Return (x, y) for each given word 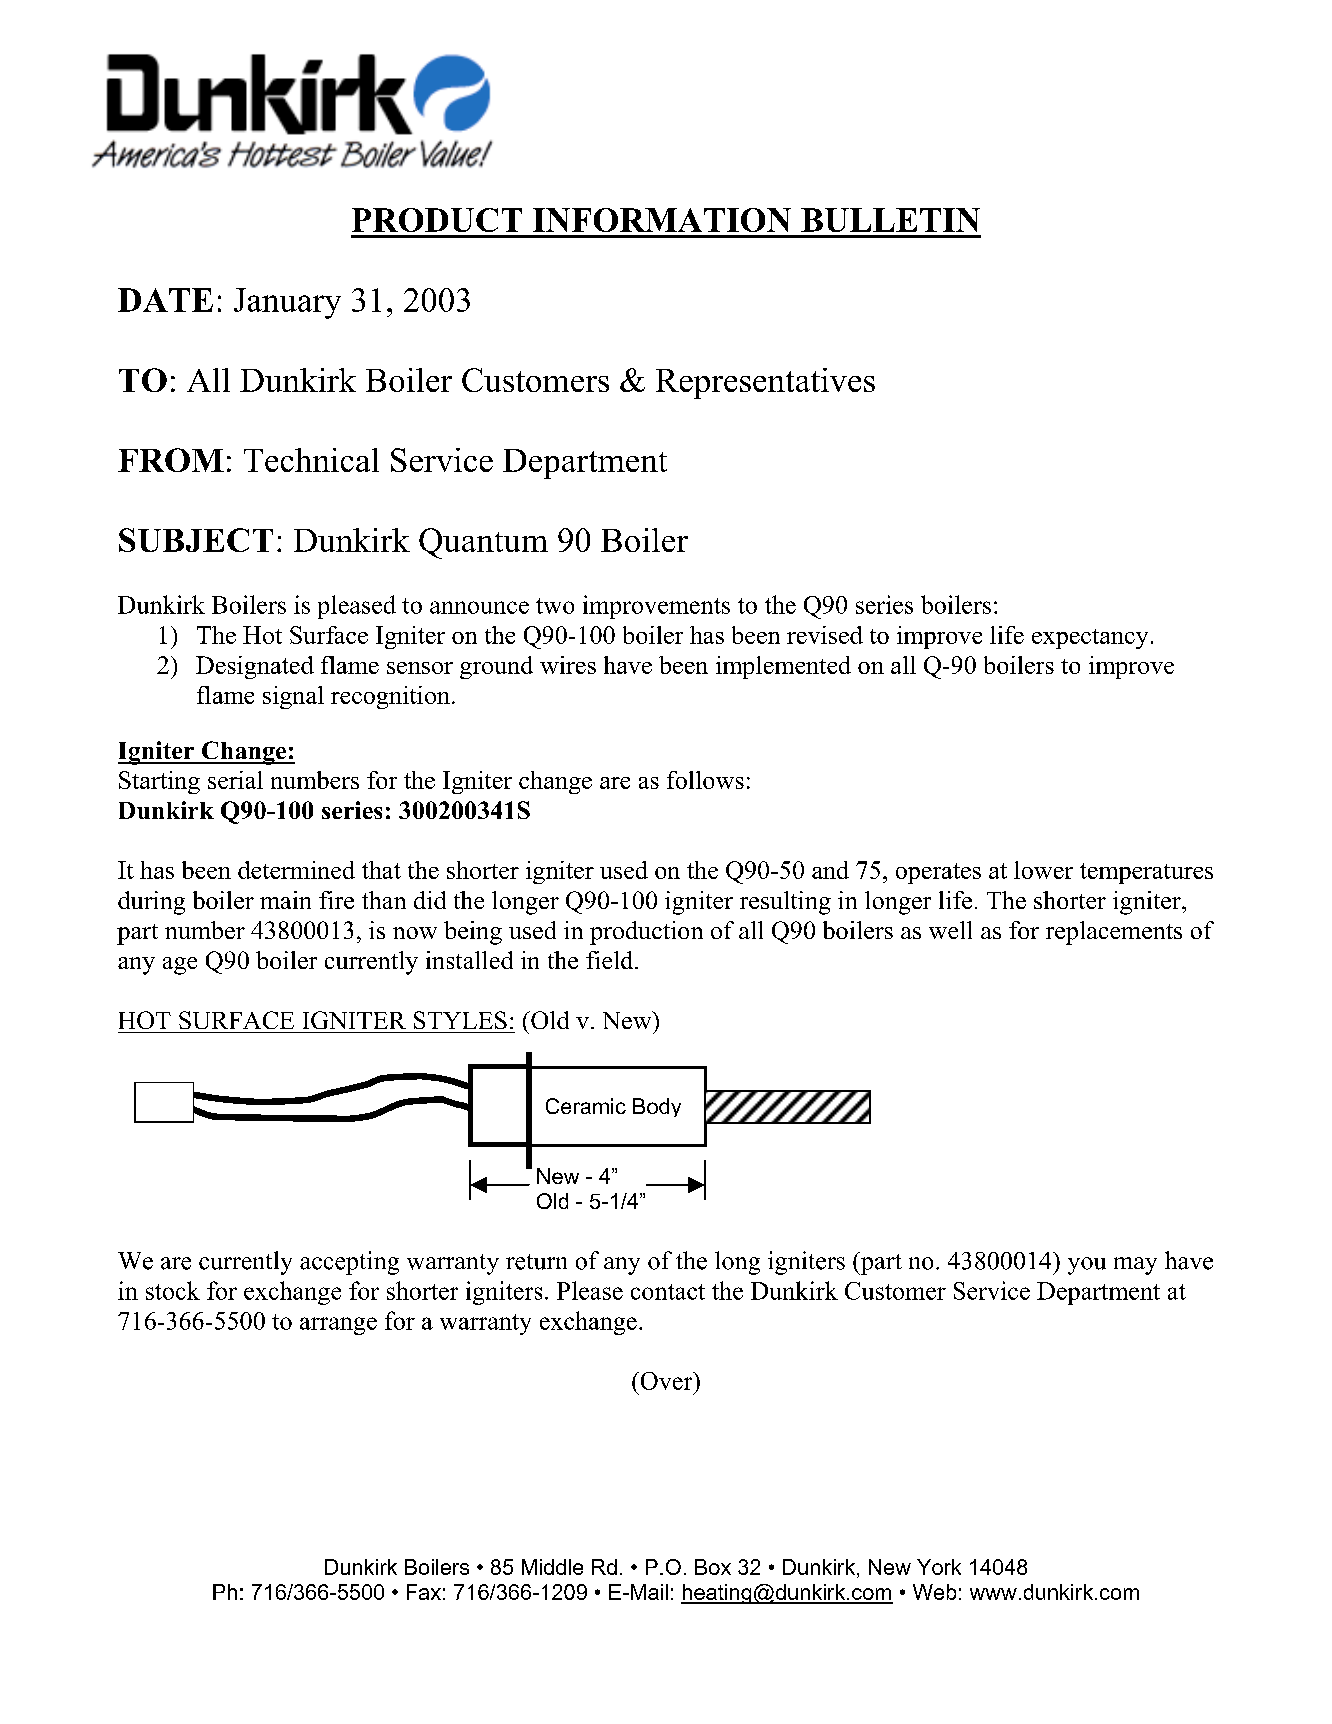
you (1087, 1266)
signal (293, 697)
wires (568, 665)
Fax (424, 1592)
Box (713, 1567)
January (287, 303)
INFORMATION (662, 220)
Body (657, 1107)
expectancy (1090, 639)
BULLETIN (890, 220)
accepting (349, 1263)
